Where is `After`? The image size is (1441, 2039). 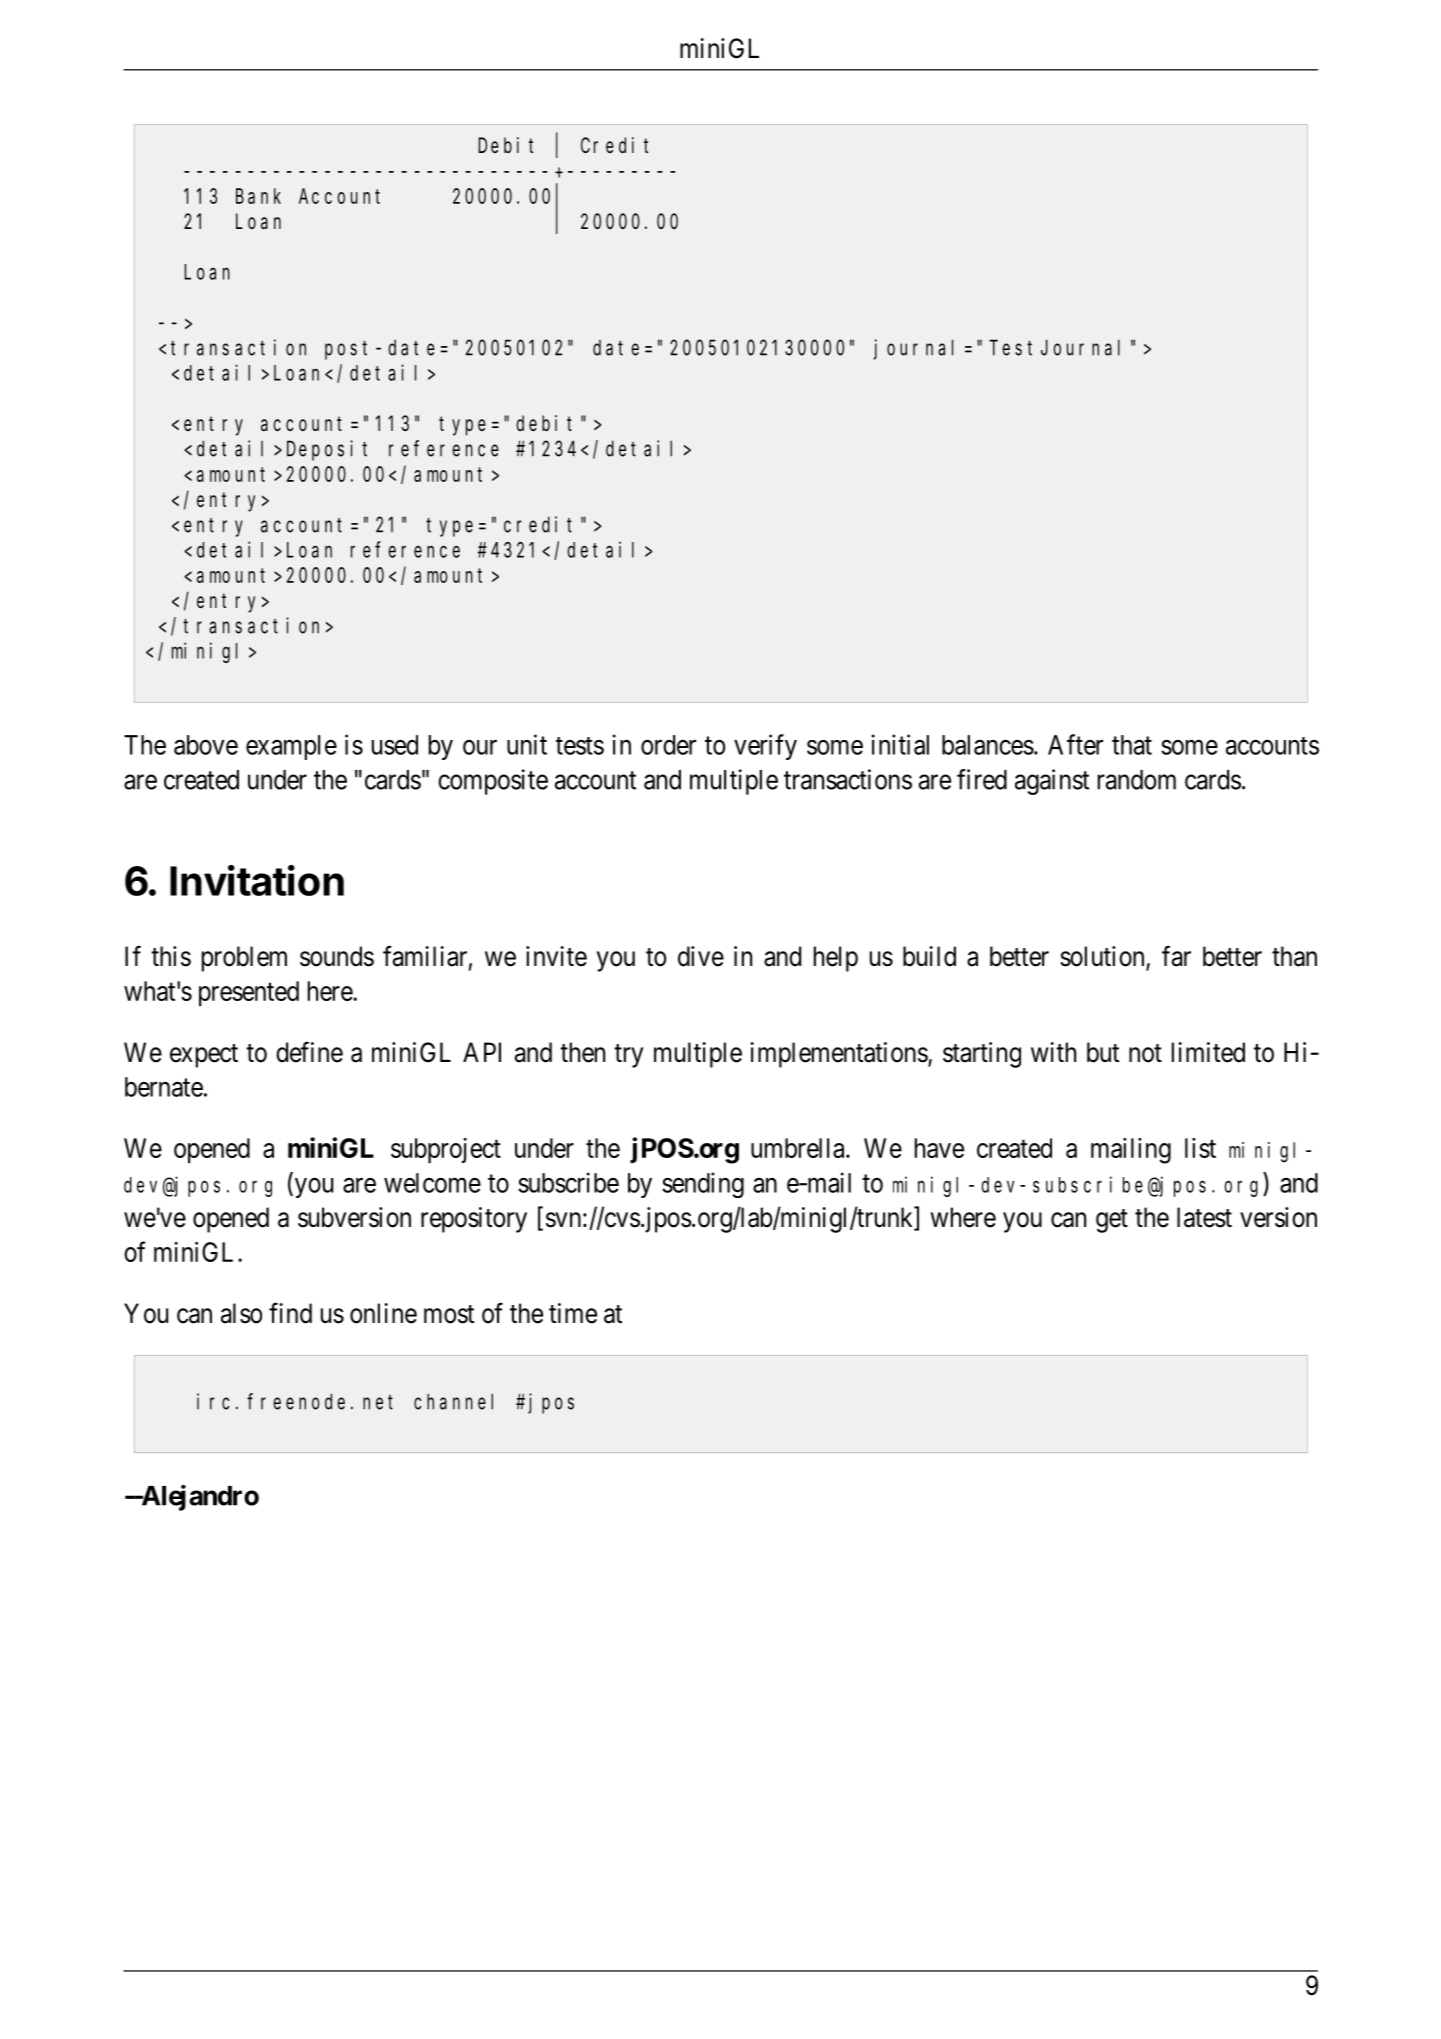 After is located at coordinates (1075, 744).
